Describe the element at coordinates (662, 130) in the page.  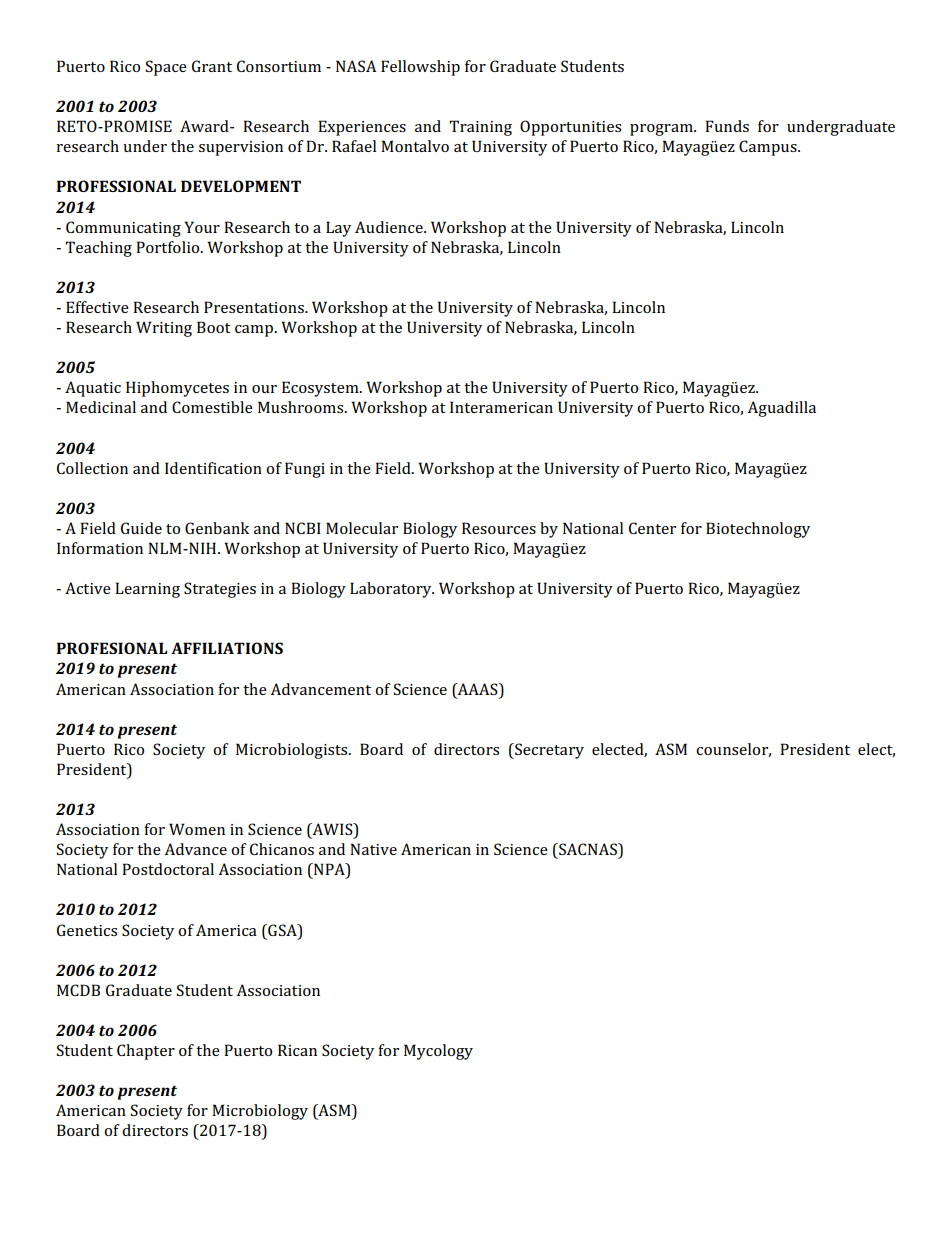
I see `program` at that location.
